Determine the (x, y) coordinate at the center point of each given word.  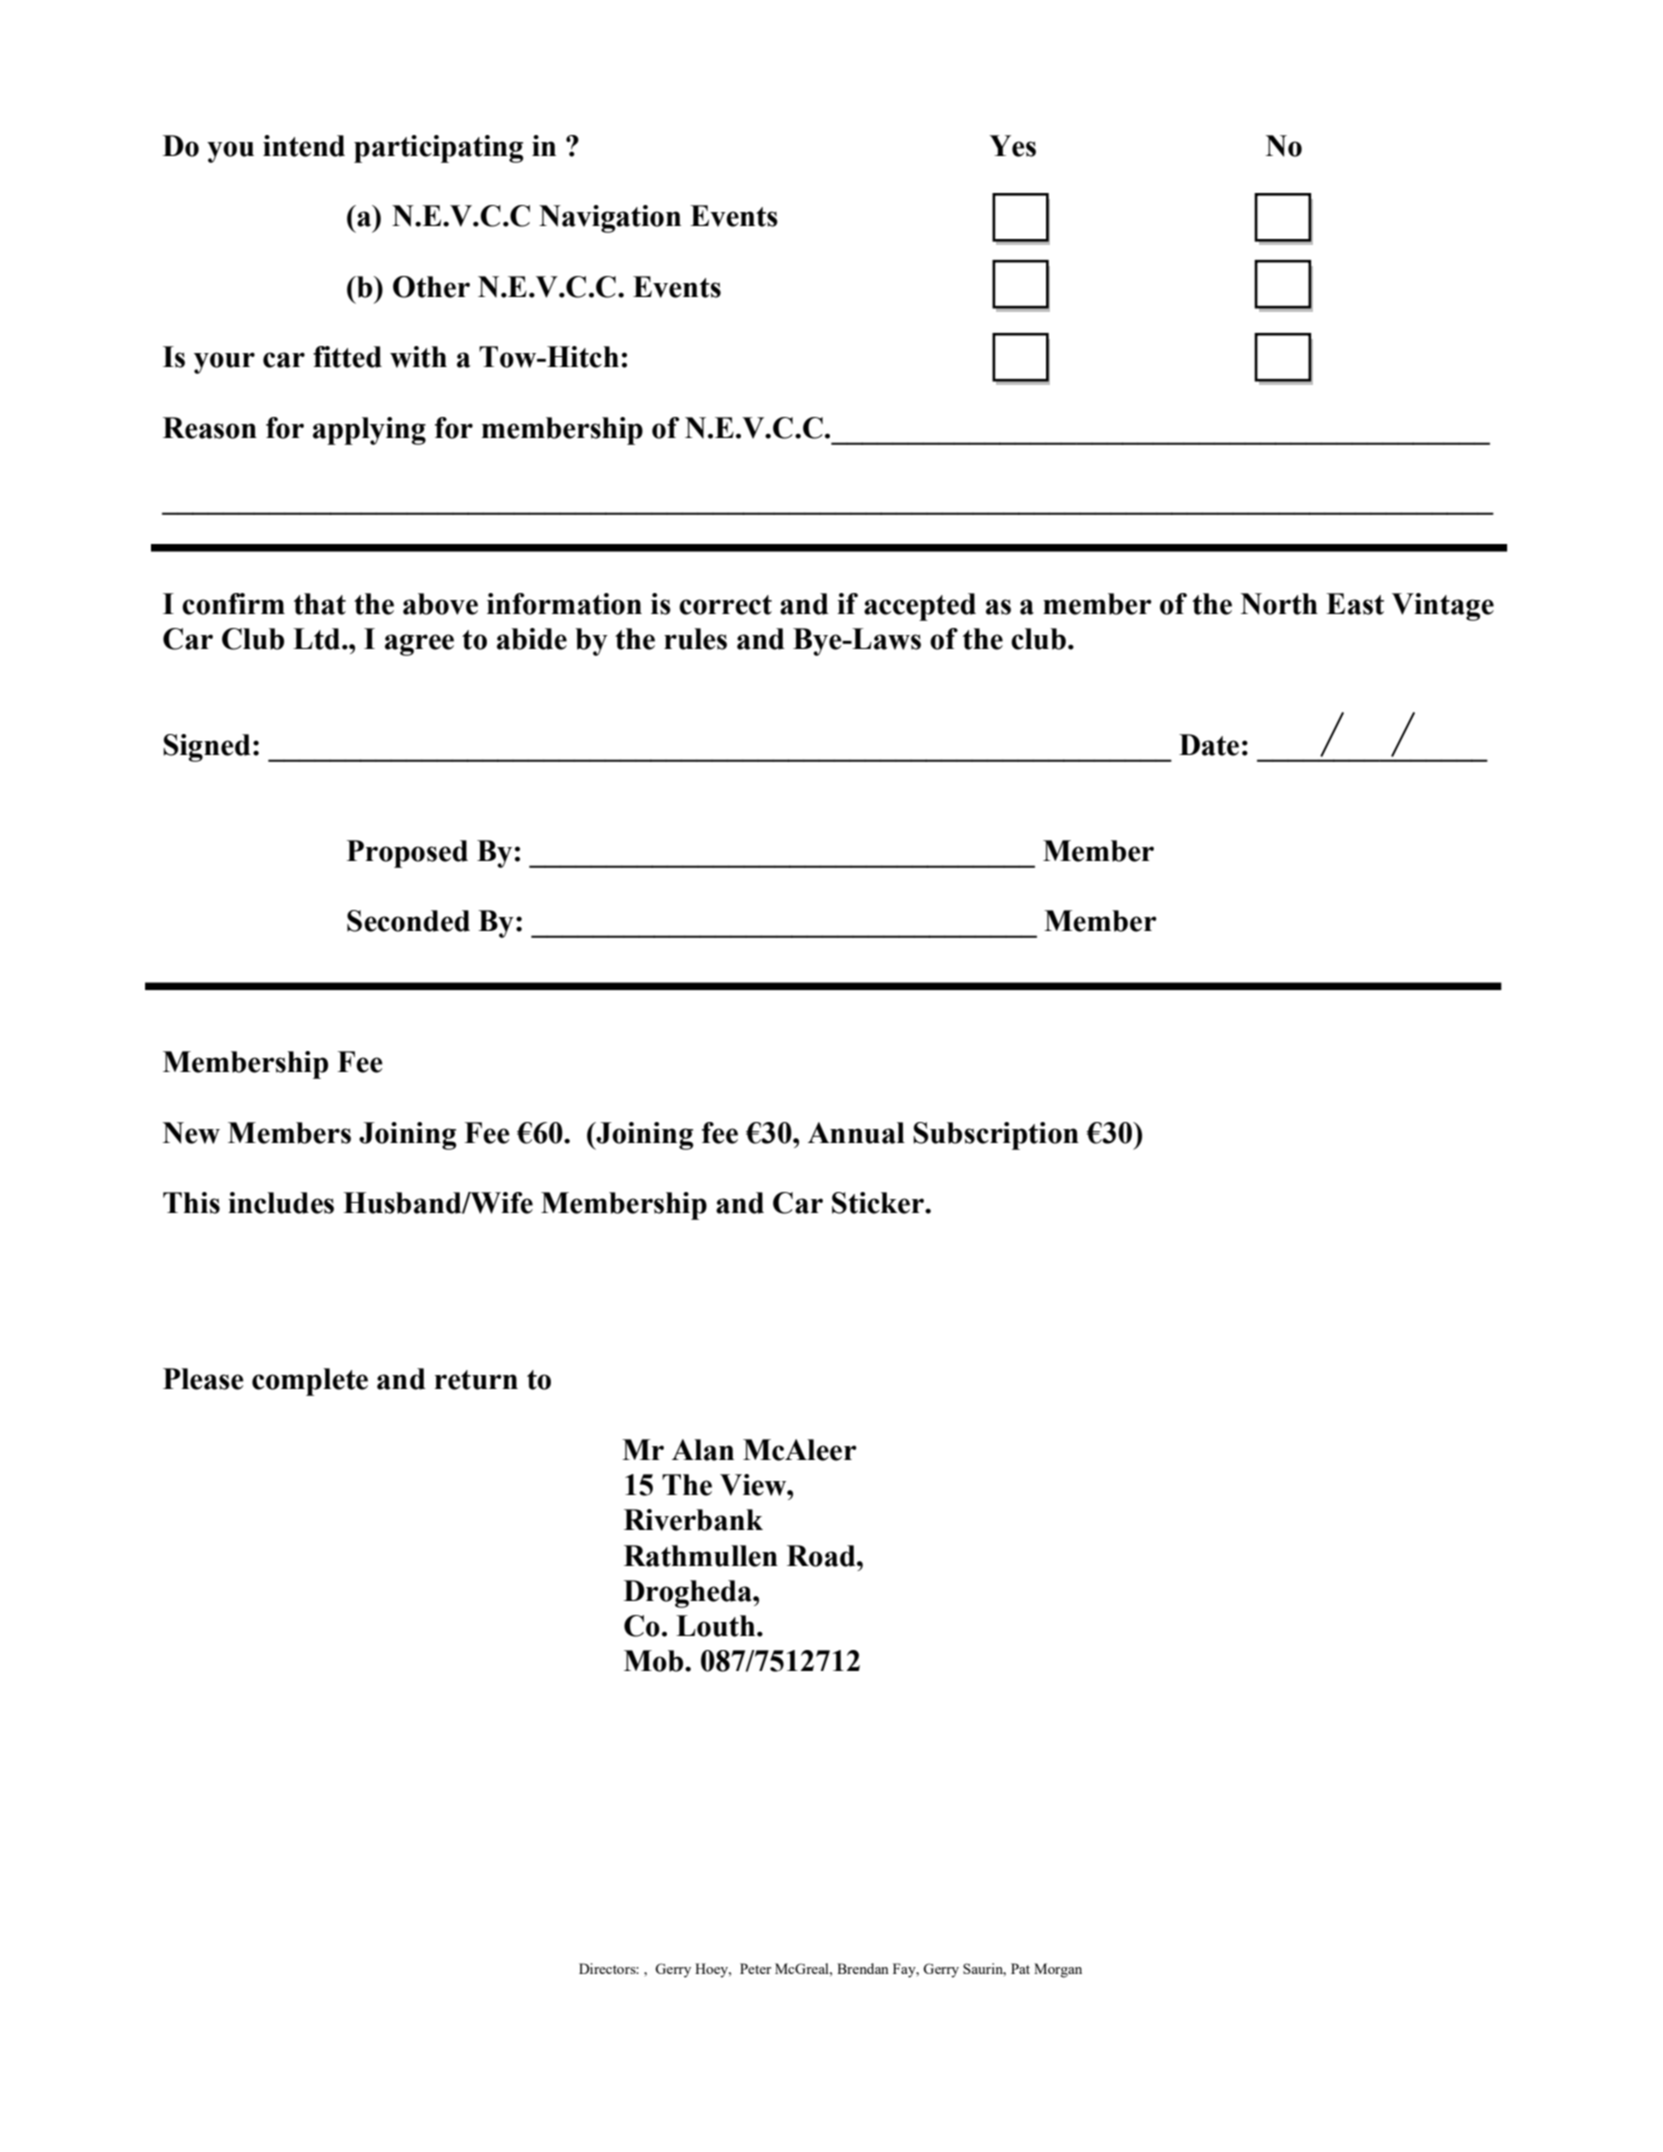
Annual (856, 1133)
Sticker (879, 1203)
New (191, 1133)
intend (304, 146)
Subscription (996, 1136)
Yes (1012, 146)
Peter (755, 1968)
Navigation (610, 219)
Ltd (318, 639)
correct (725, 605)
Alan (703, 1450)
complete (310, 1382)
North (1279, 604)
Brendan (863, 1968)
